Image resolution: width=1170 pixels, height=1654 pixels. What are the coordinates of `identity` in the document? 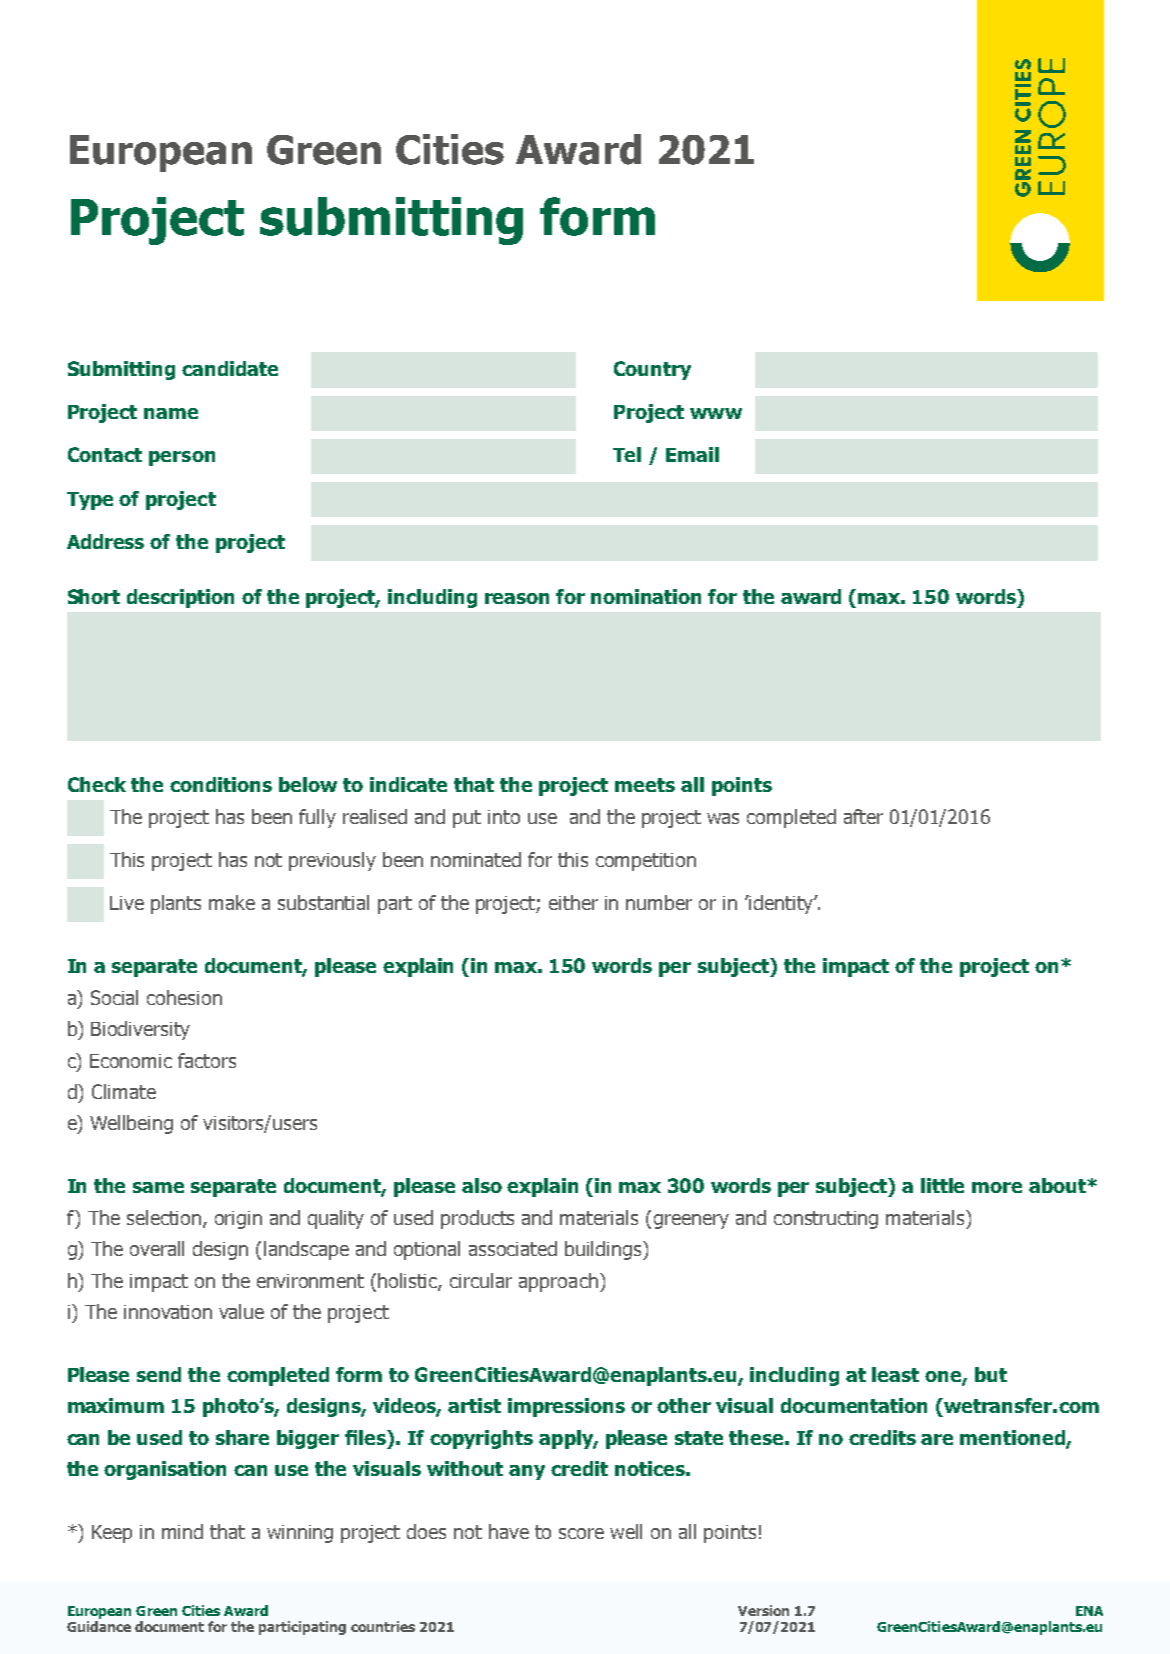 It's located at (781, 904).
